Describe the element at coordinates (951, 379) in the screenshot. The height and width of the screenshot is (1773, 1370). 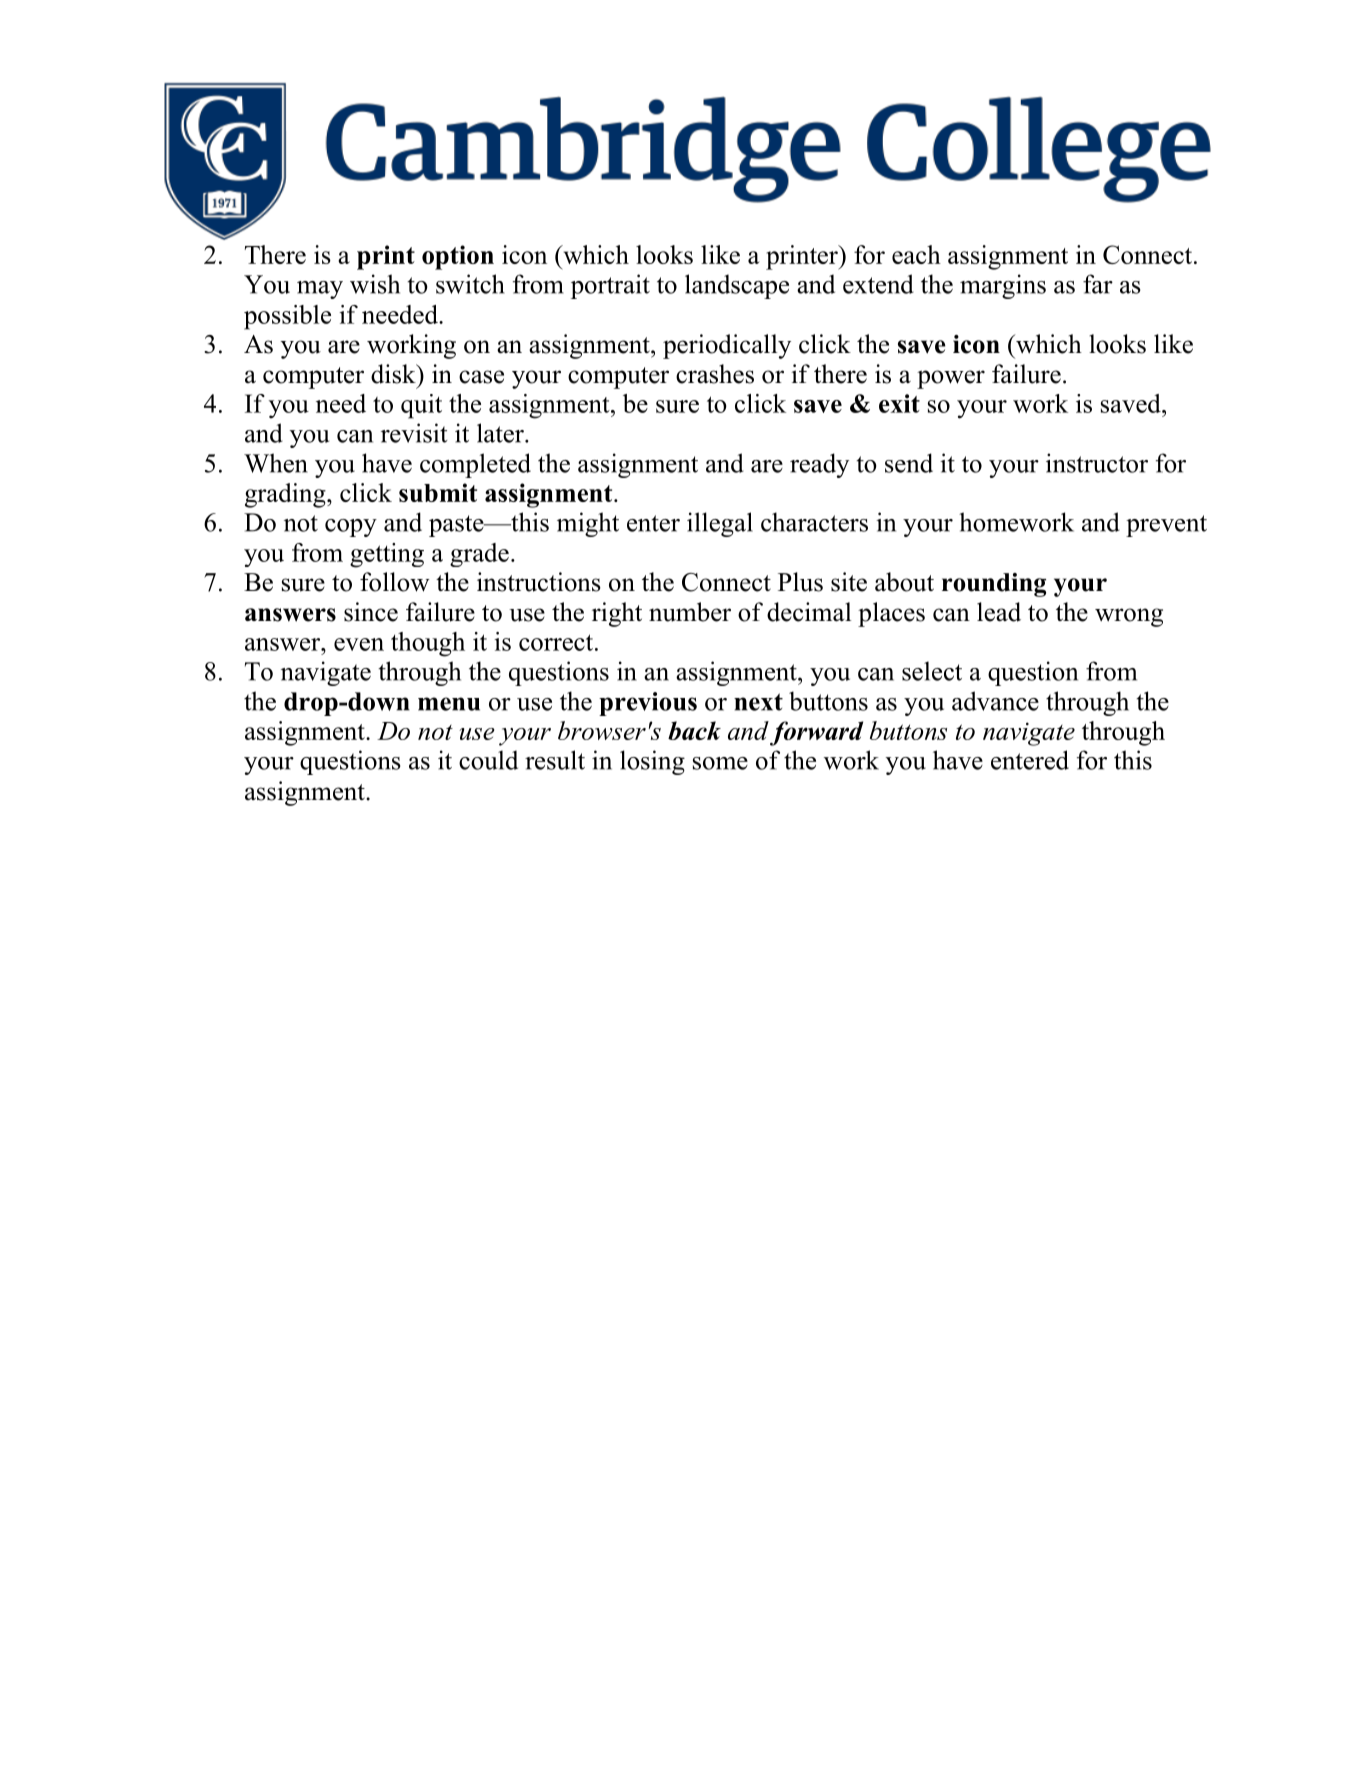
I see `power` at that location.
